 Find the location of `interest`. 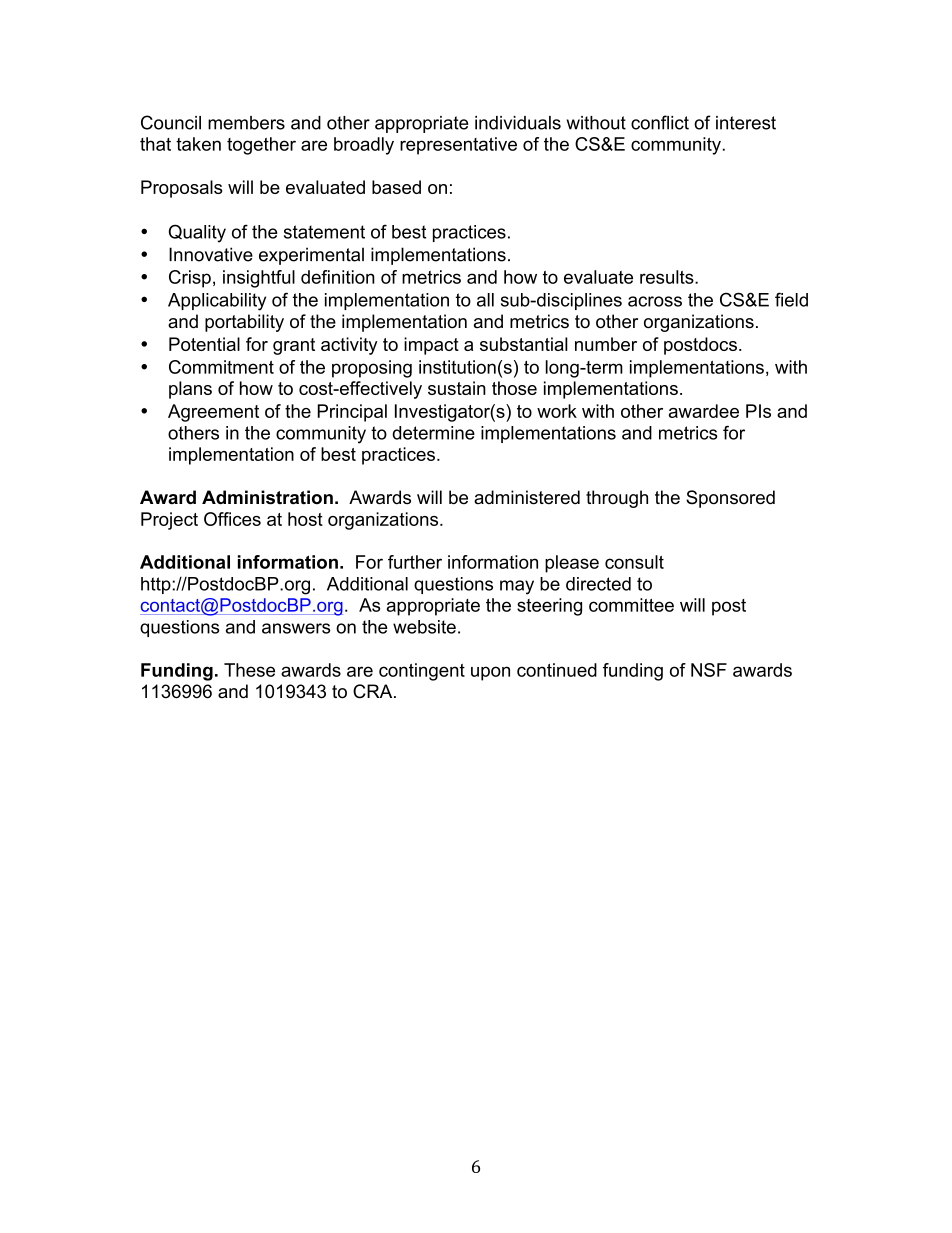

interest is located at coordinates (746, 123).
